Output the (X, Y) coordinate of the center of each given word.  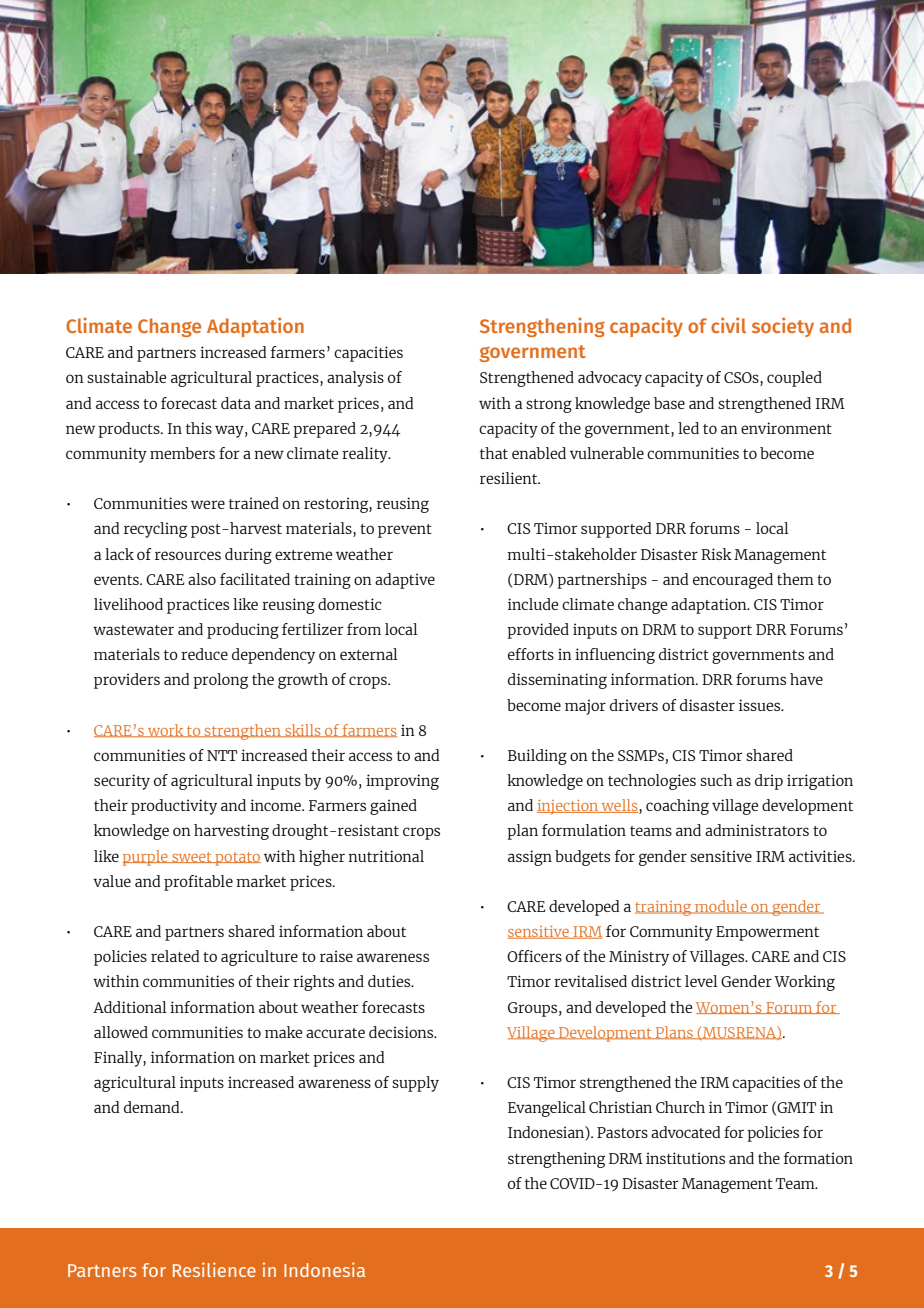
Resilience (214, 1269)
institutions (685, 1158)
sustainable (126, 377)
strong (549, 406)
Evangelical (547, 1109)
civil (728, 325)
